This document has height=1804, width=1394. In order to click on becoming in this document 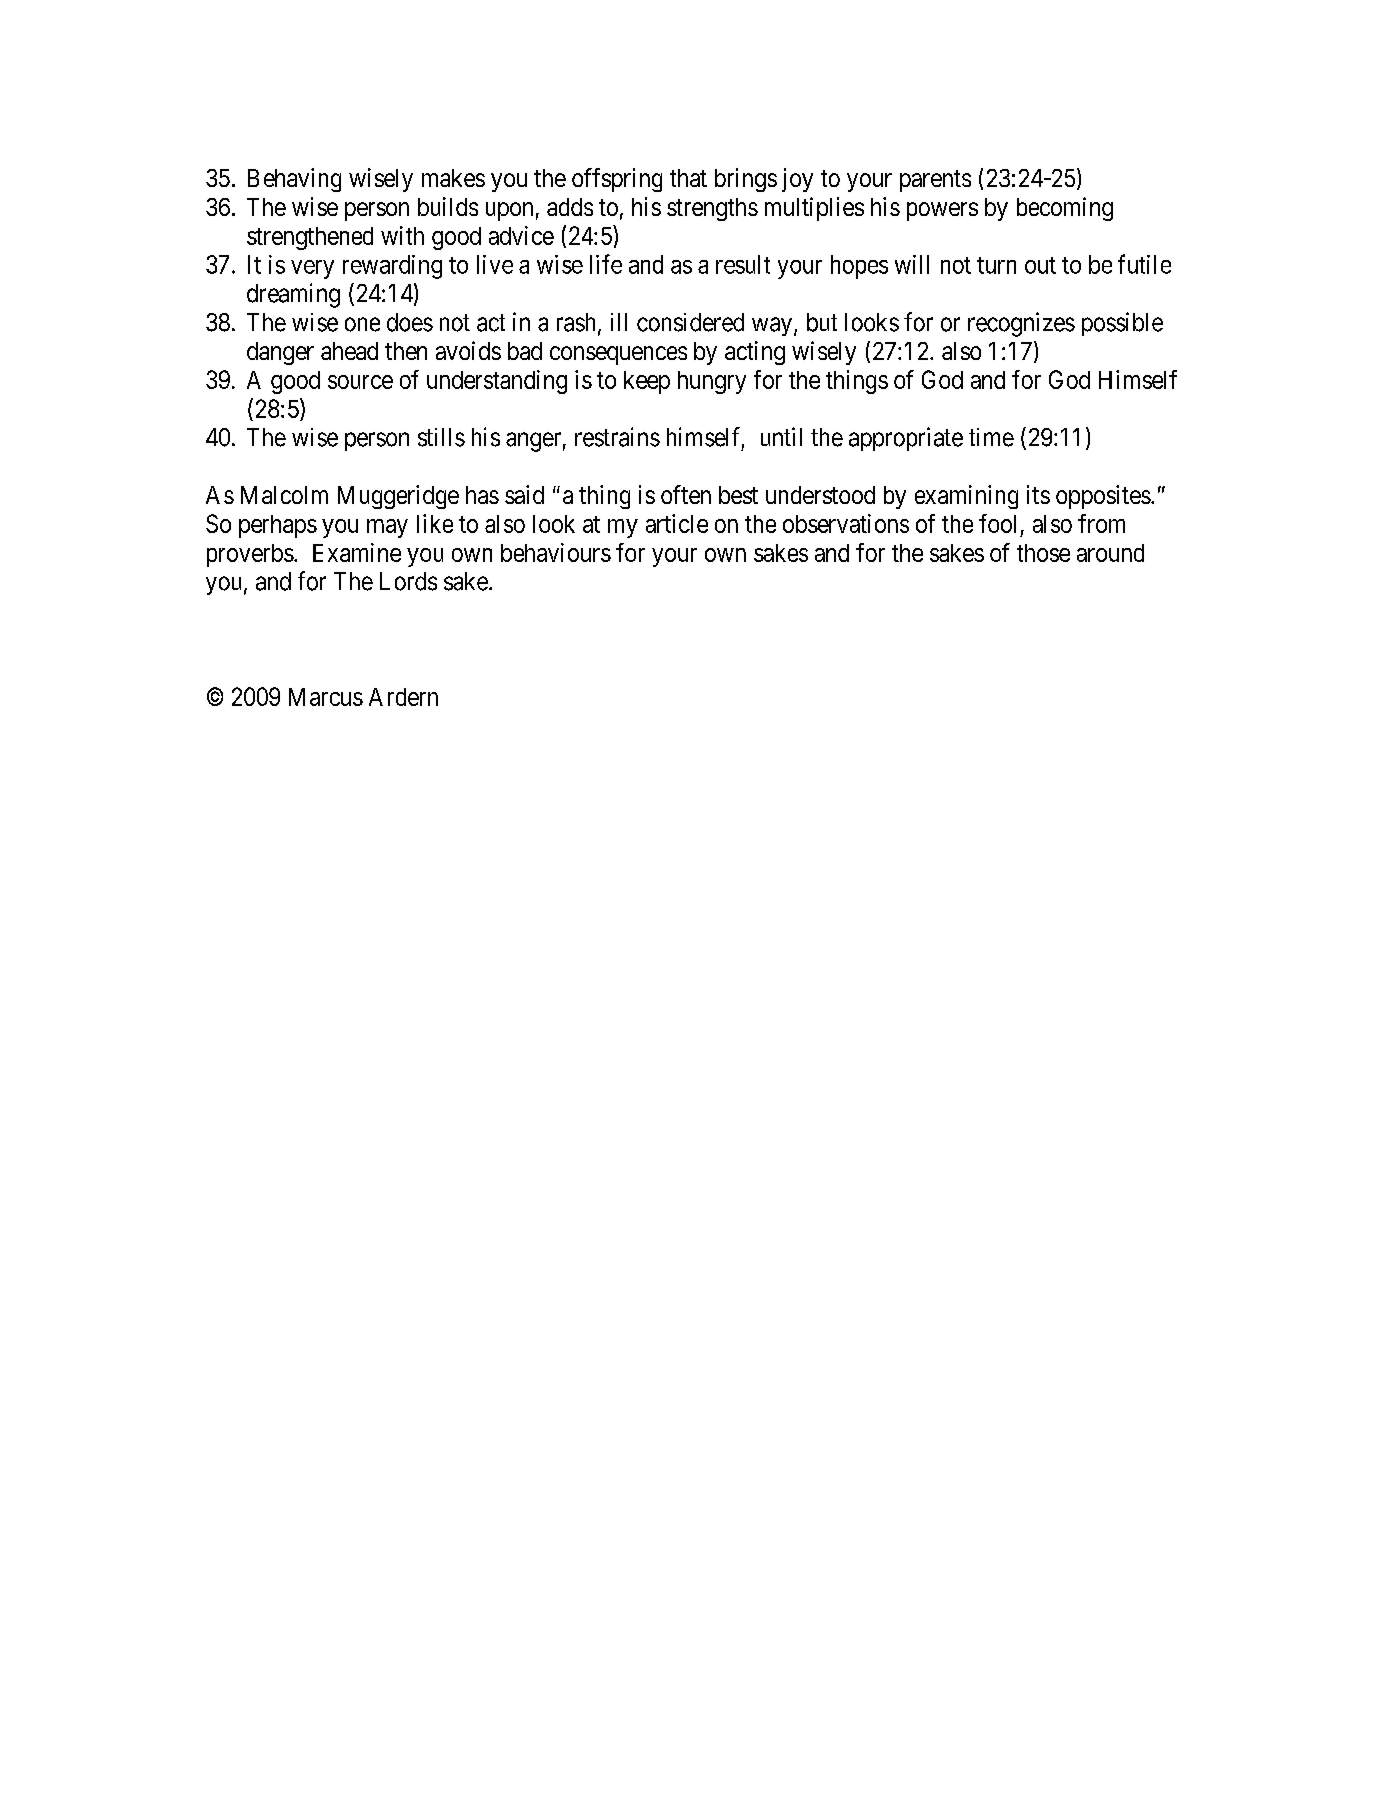, I will do `click(1065, 209)`.
